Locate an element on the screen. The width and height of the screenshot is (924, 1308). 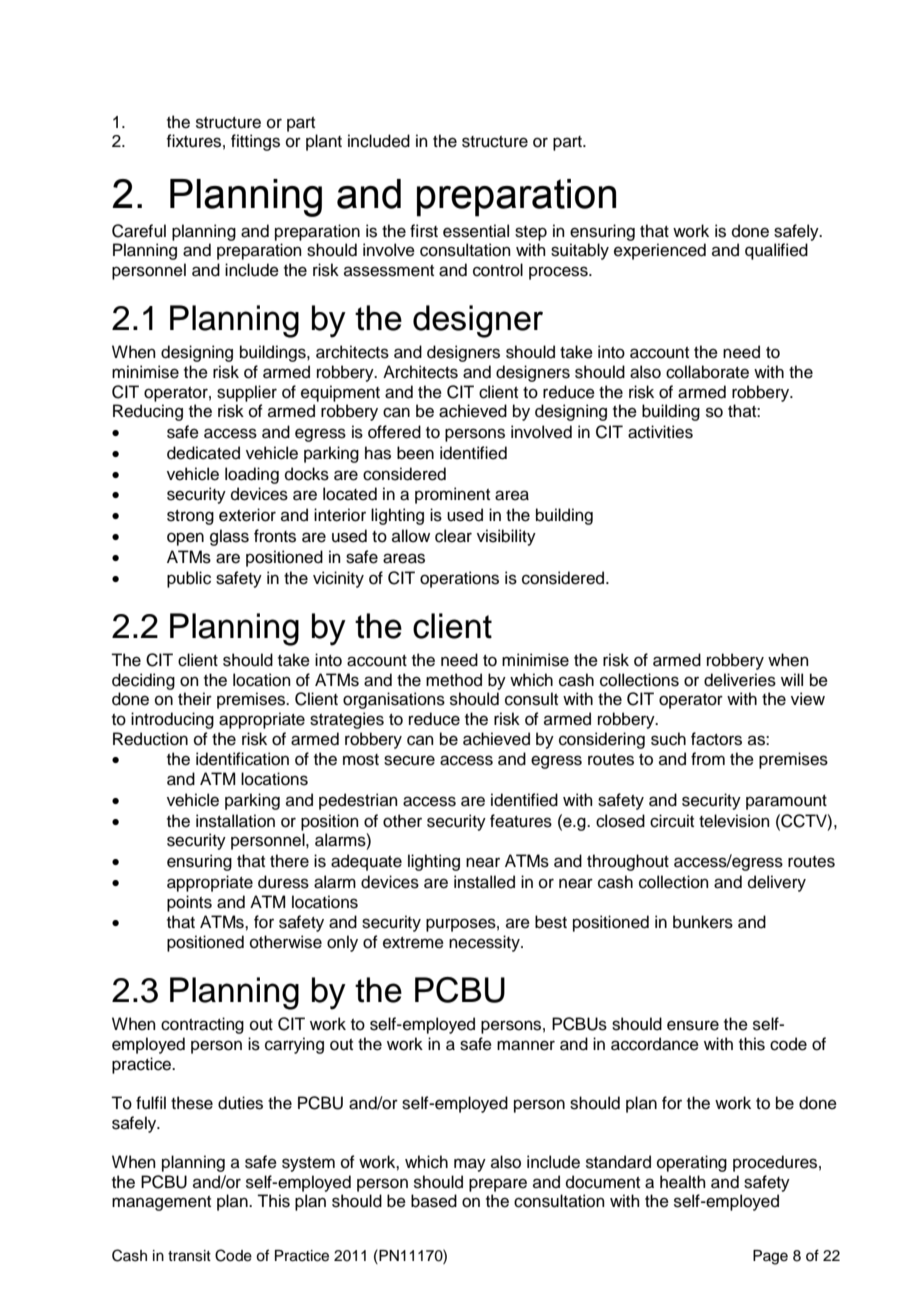
points is located at coordinates (189, 903).
